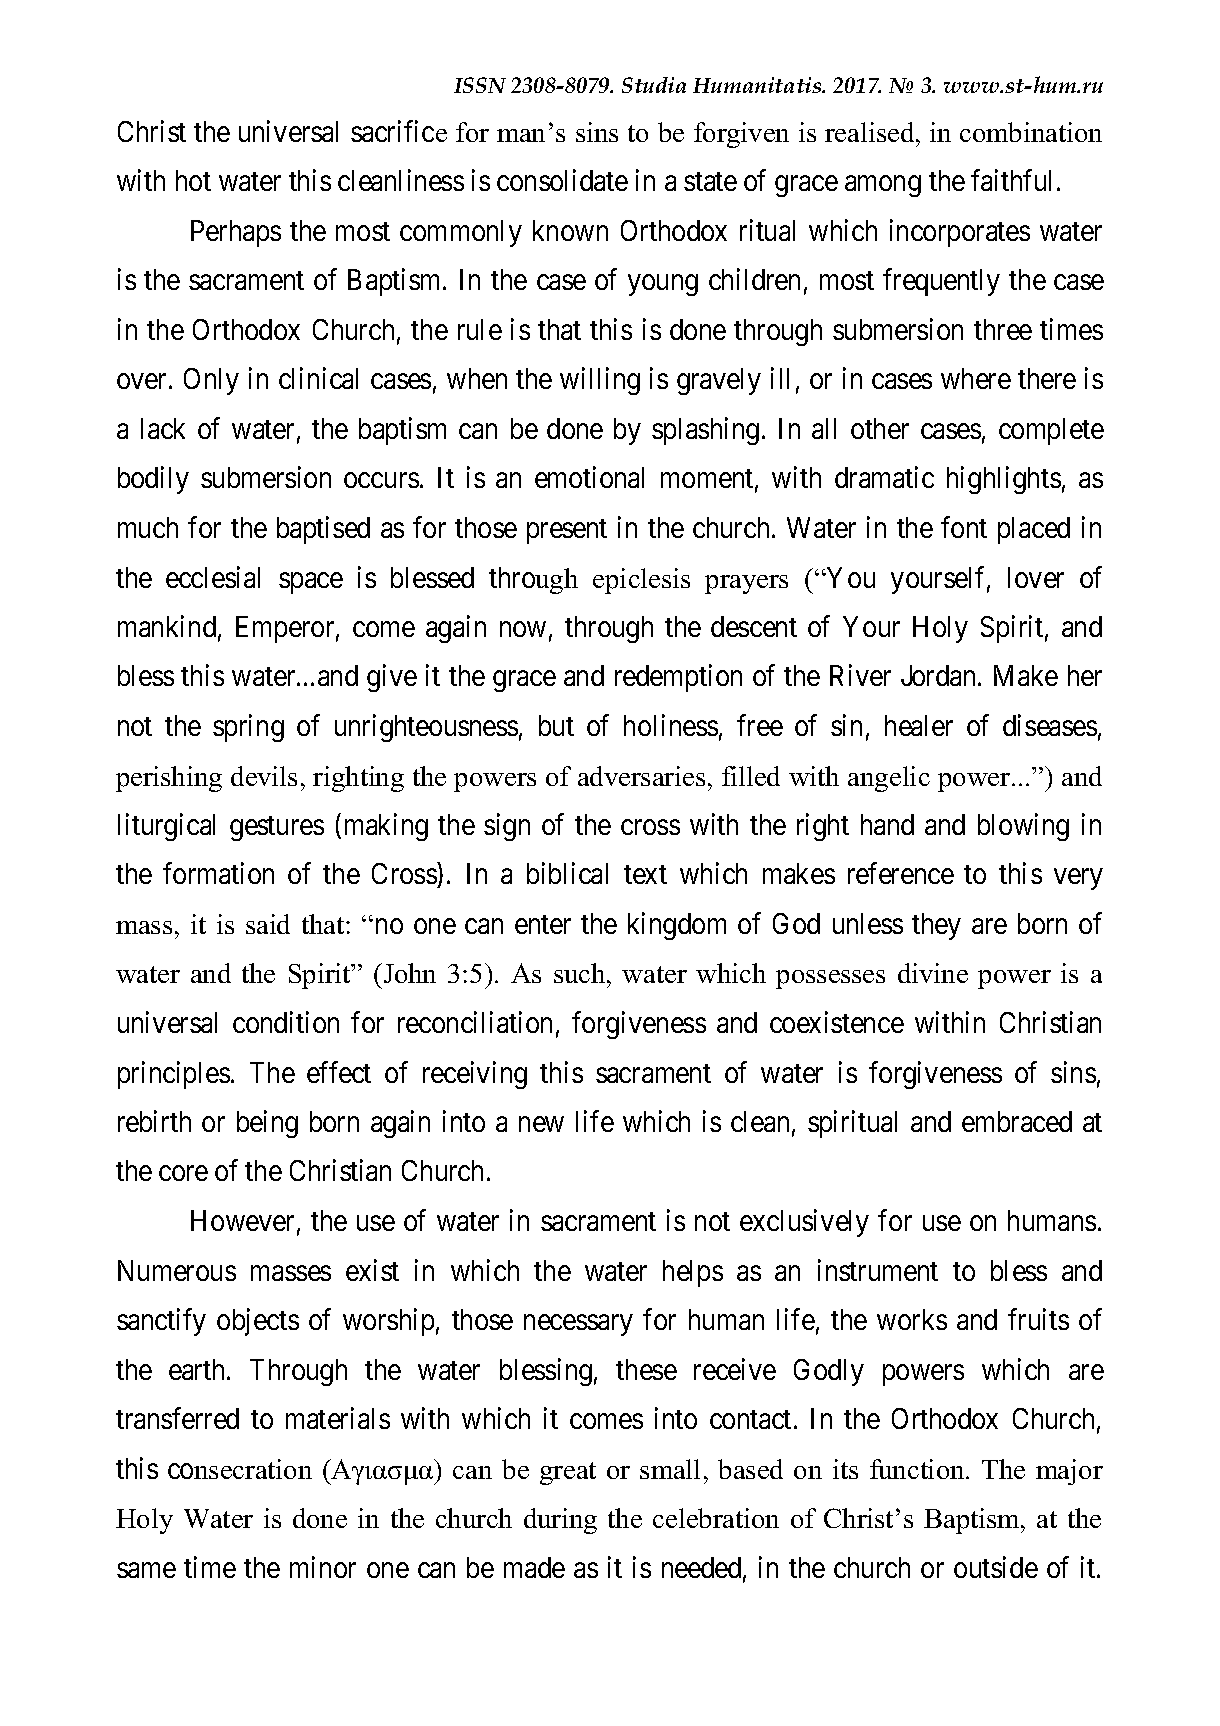 Image resolution: width=1220 pixels, height=1726 pixels. Describe the element at coordinates (240, 1469) in the screenshot. I see `consecration` at that location.
